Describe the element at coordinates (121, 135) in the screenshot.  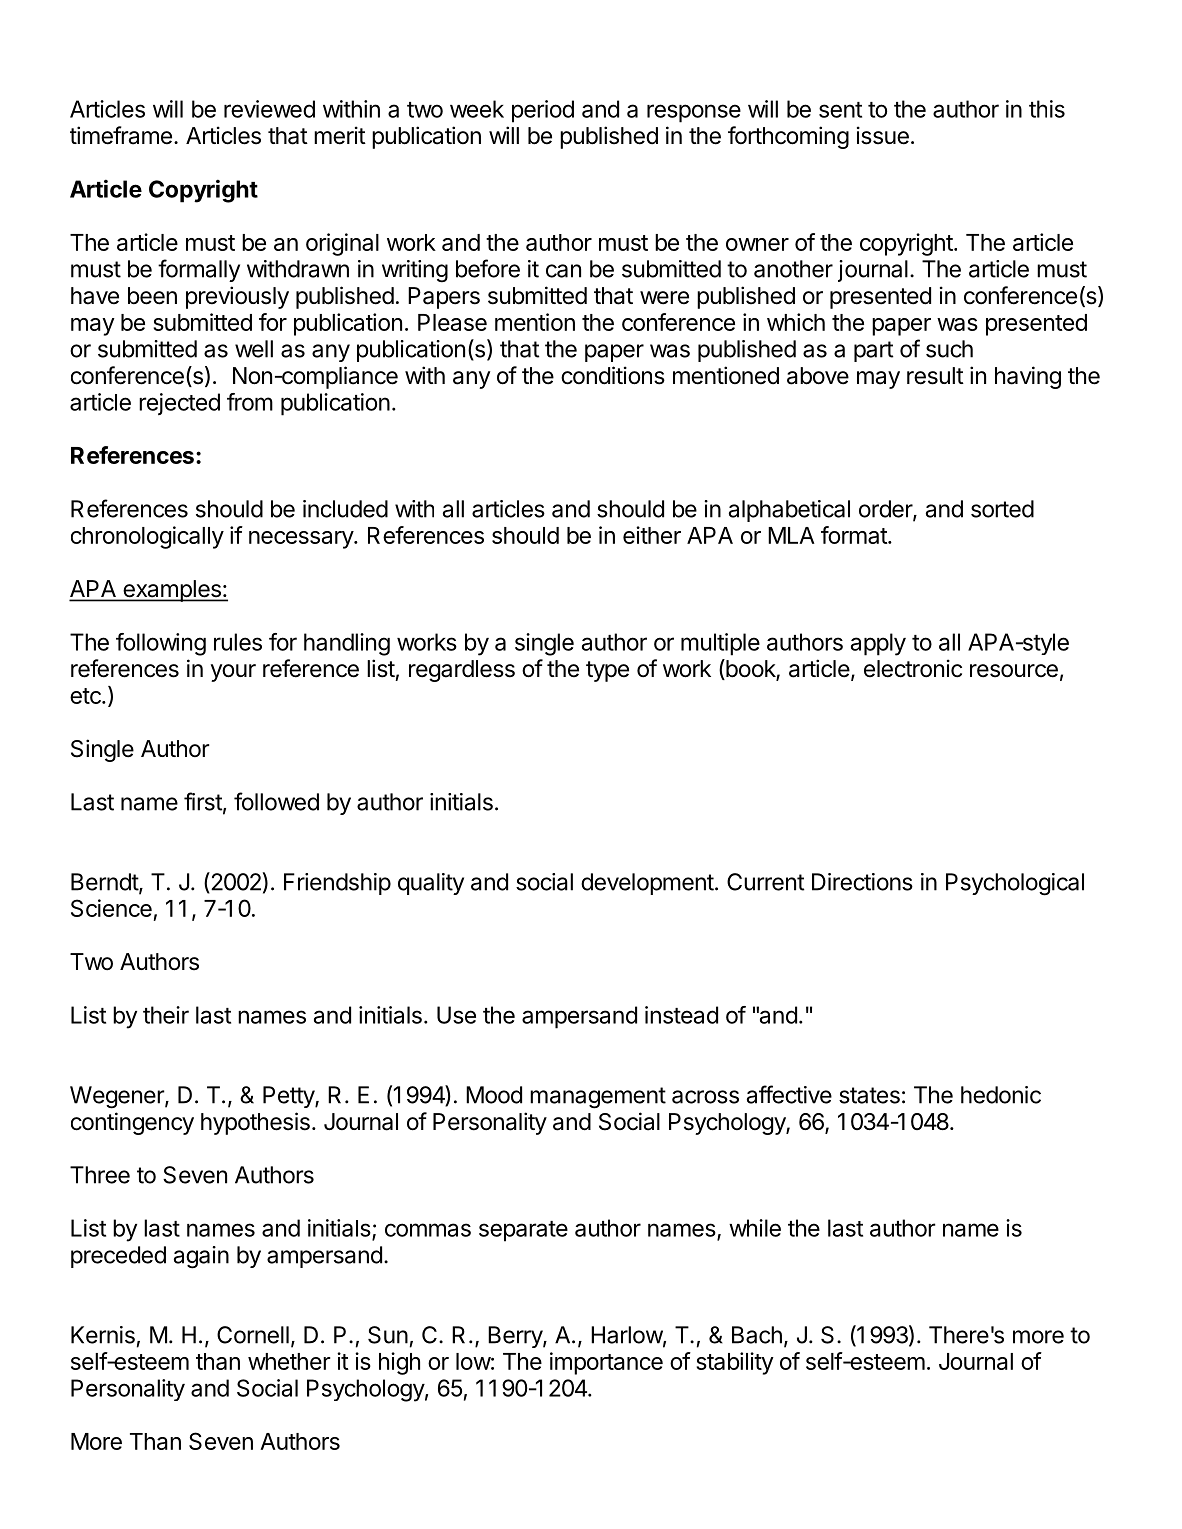
I see `timeframe` at that location.
